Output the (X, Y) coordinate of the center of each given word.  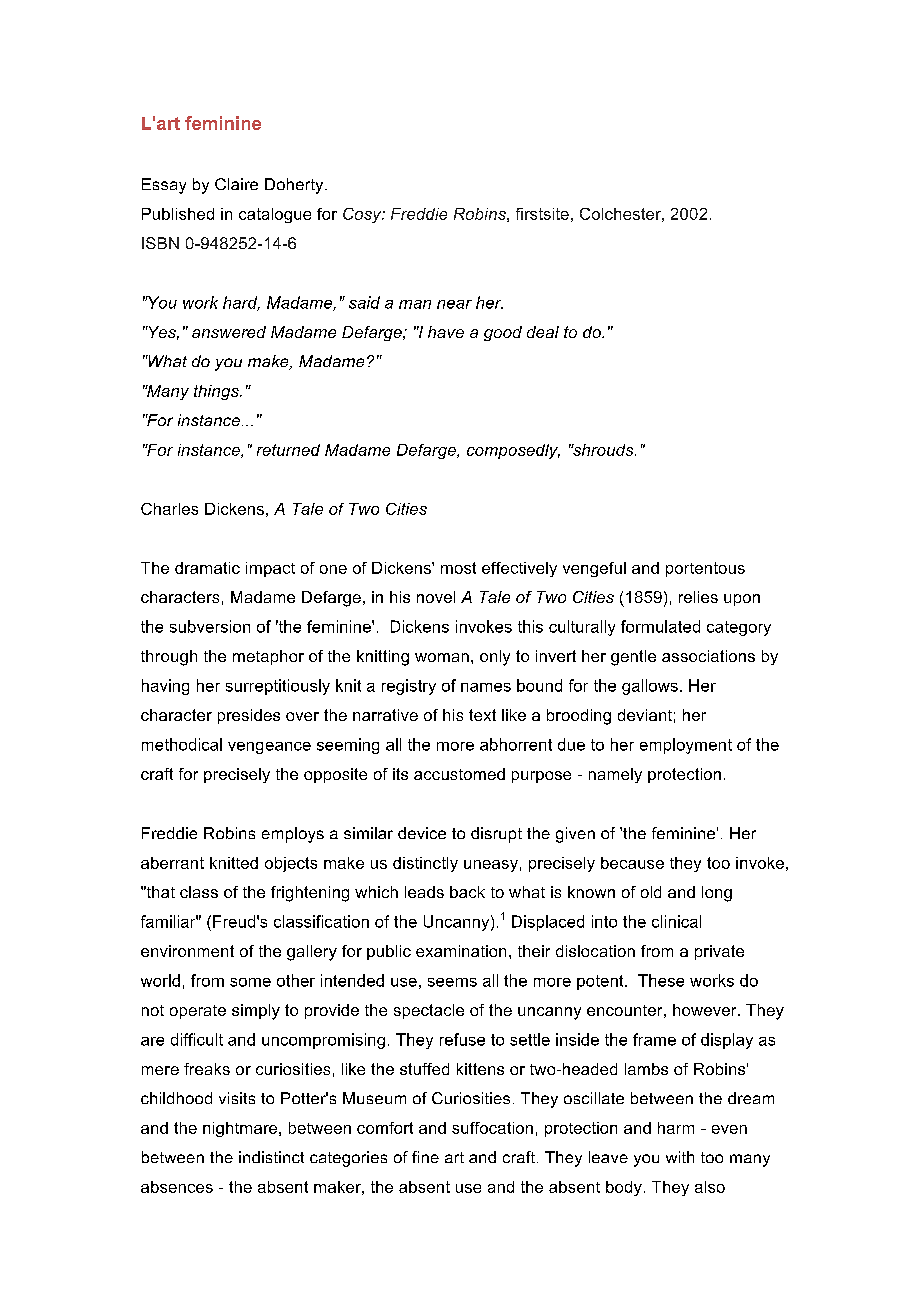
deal (543, 332)
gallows (650, 687)
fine (425, 1157)
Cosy (363, 215)
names (486, 687)
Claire (236, 184)
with (680, 1157)
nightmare (241, 1129)
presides (249, 716)
